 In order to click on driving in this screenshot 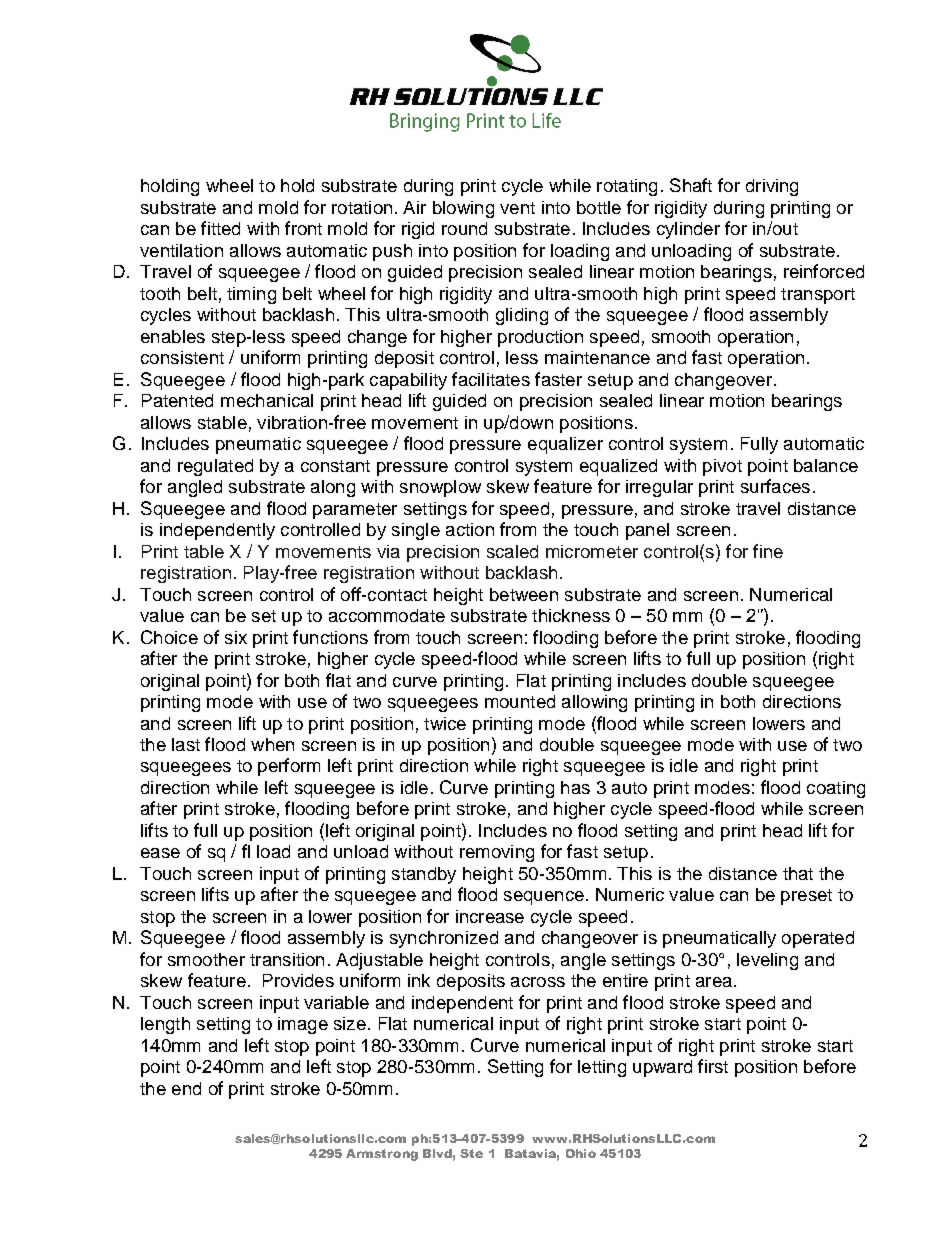, I will do `click(772, 187)`.
